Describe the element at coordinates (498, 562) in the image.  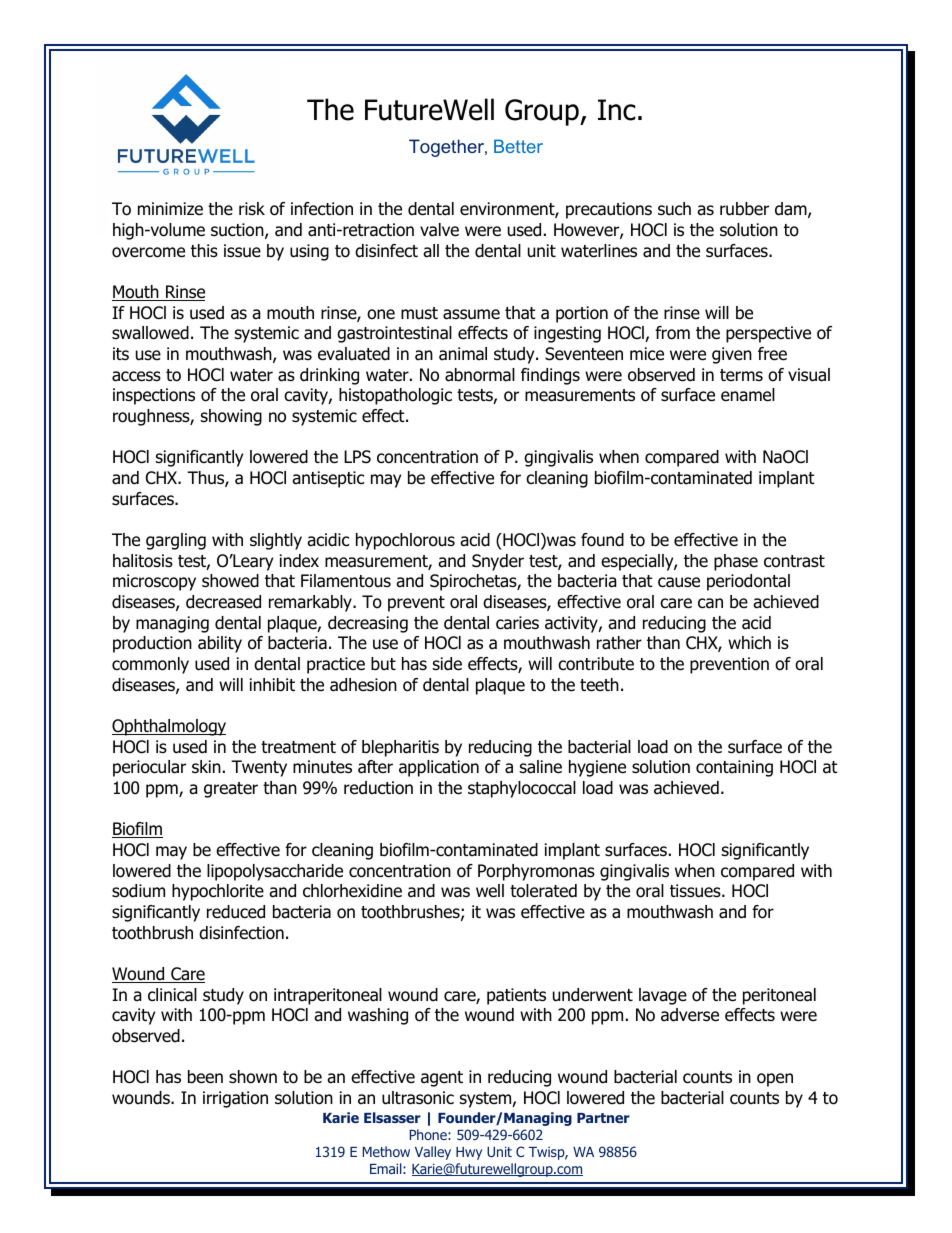
I see `Snyder` at that location.
